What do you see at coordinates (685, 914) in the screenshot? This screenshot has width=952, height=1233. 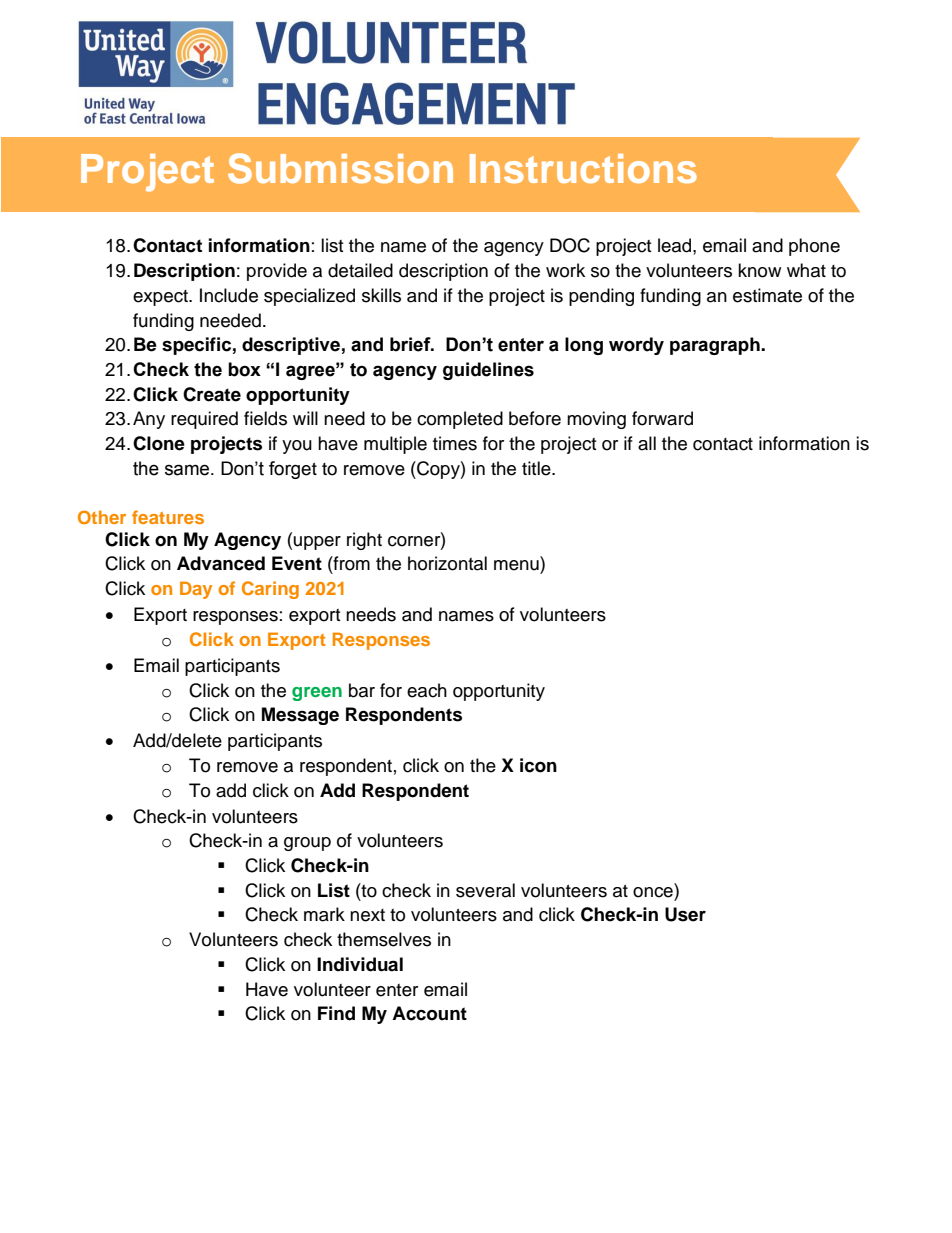 I see `User` at bounding box center [685, 914].
